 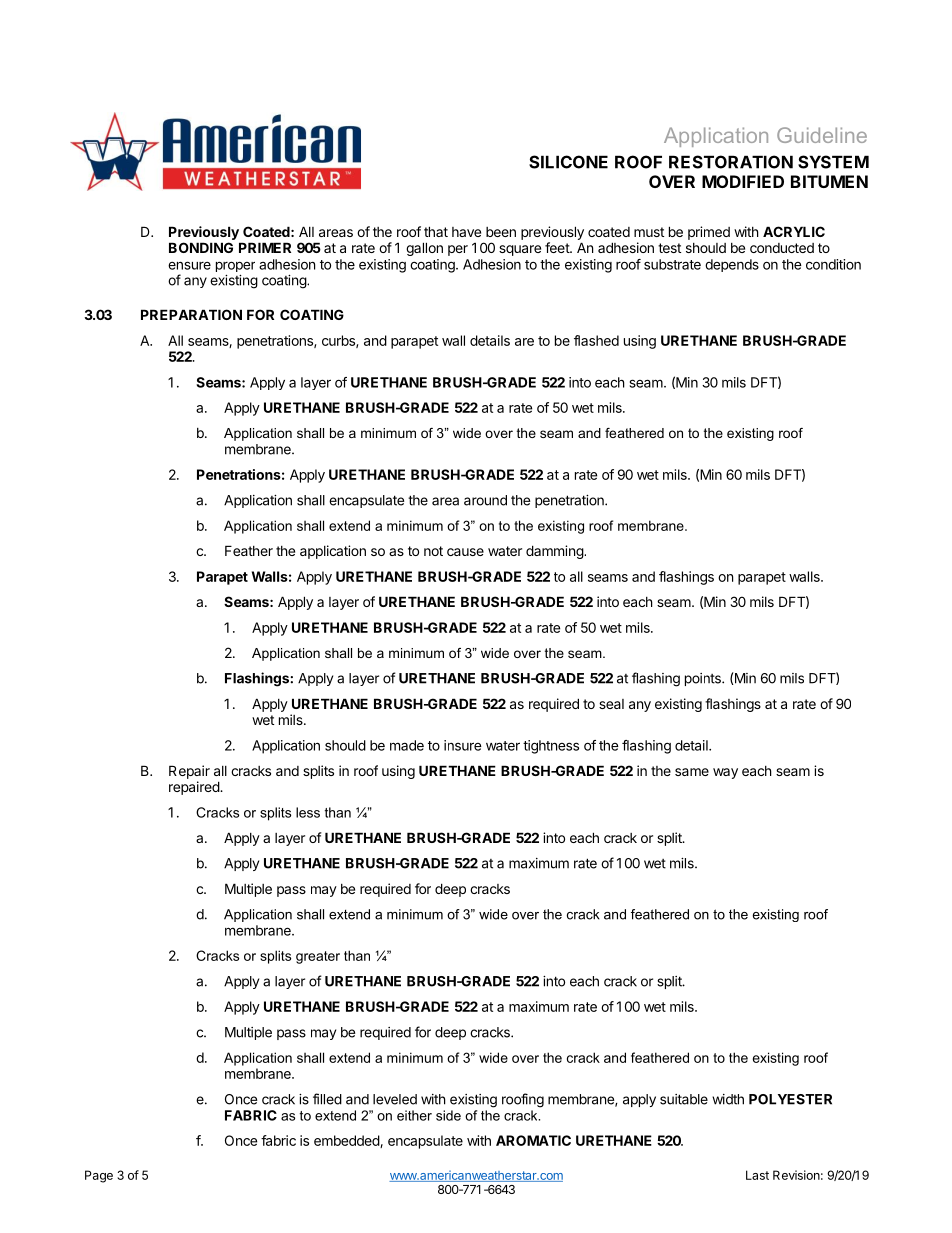 I want to click on Page, so click(x=99, y=1176).
